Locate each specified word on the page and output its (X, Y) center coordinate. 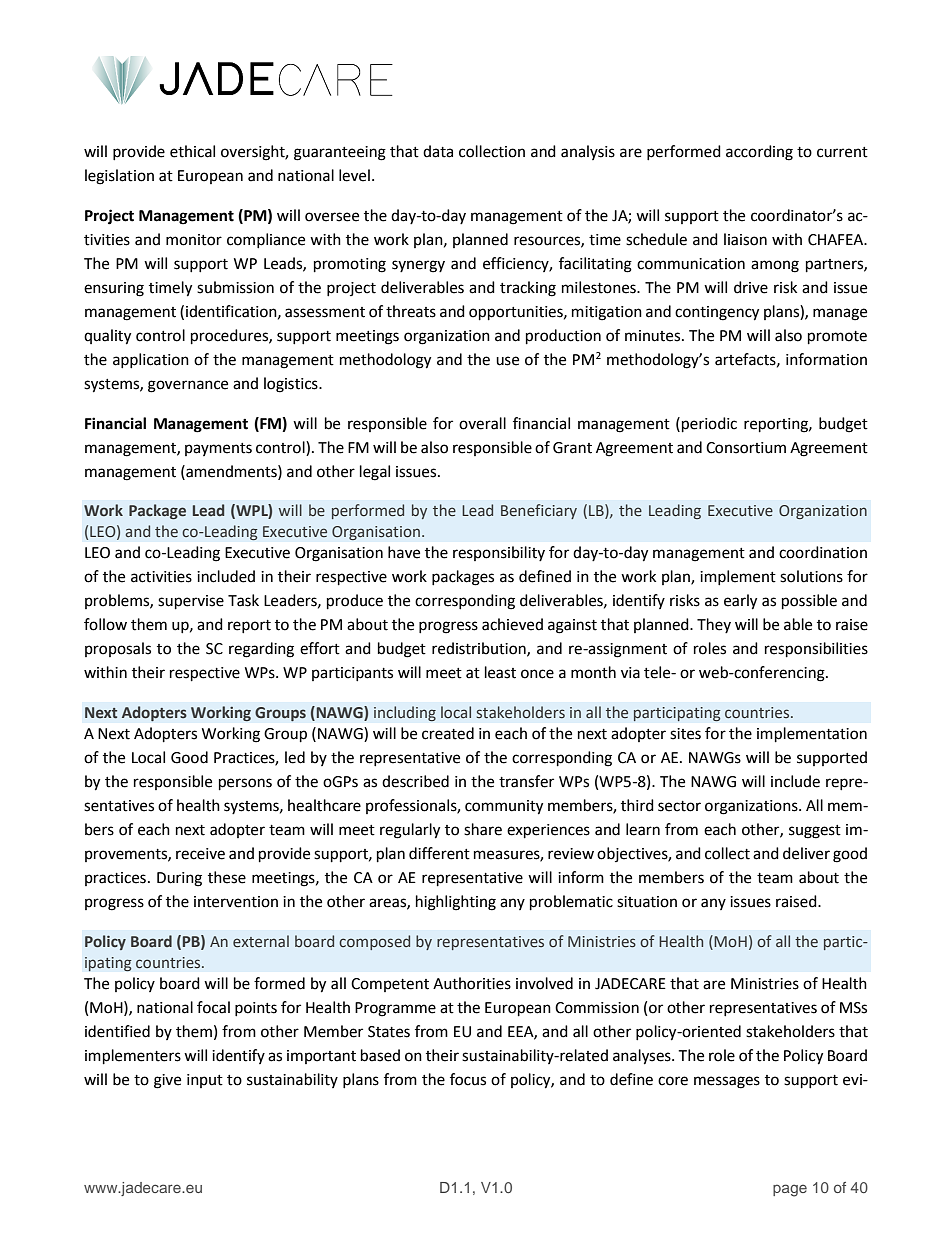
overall (482, 423)
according (759, 153)
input (205, 1081)
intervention (236, 902)
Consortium (746, 448)
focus (468, 1079)
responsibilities (816, 650)
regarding (261, 650)
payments (218, 449)
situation (647, 902)
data (438, 151)
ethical (192, 151)
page (790, 1190)
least (500, 672)
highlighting (456, 903)
